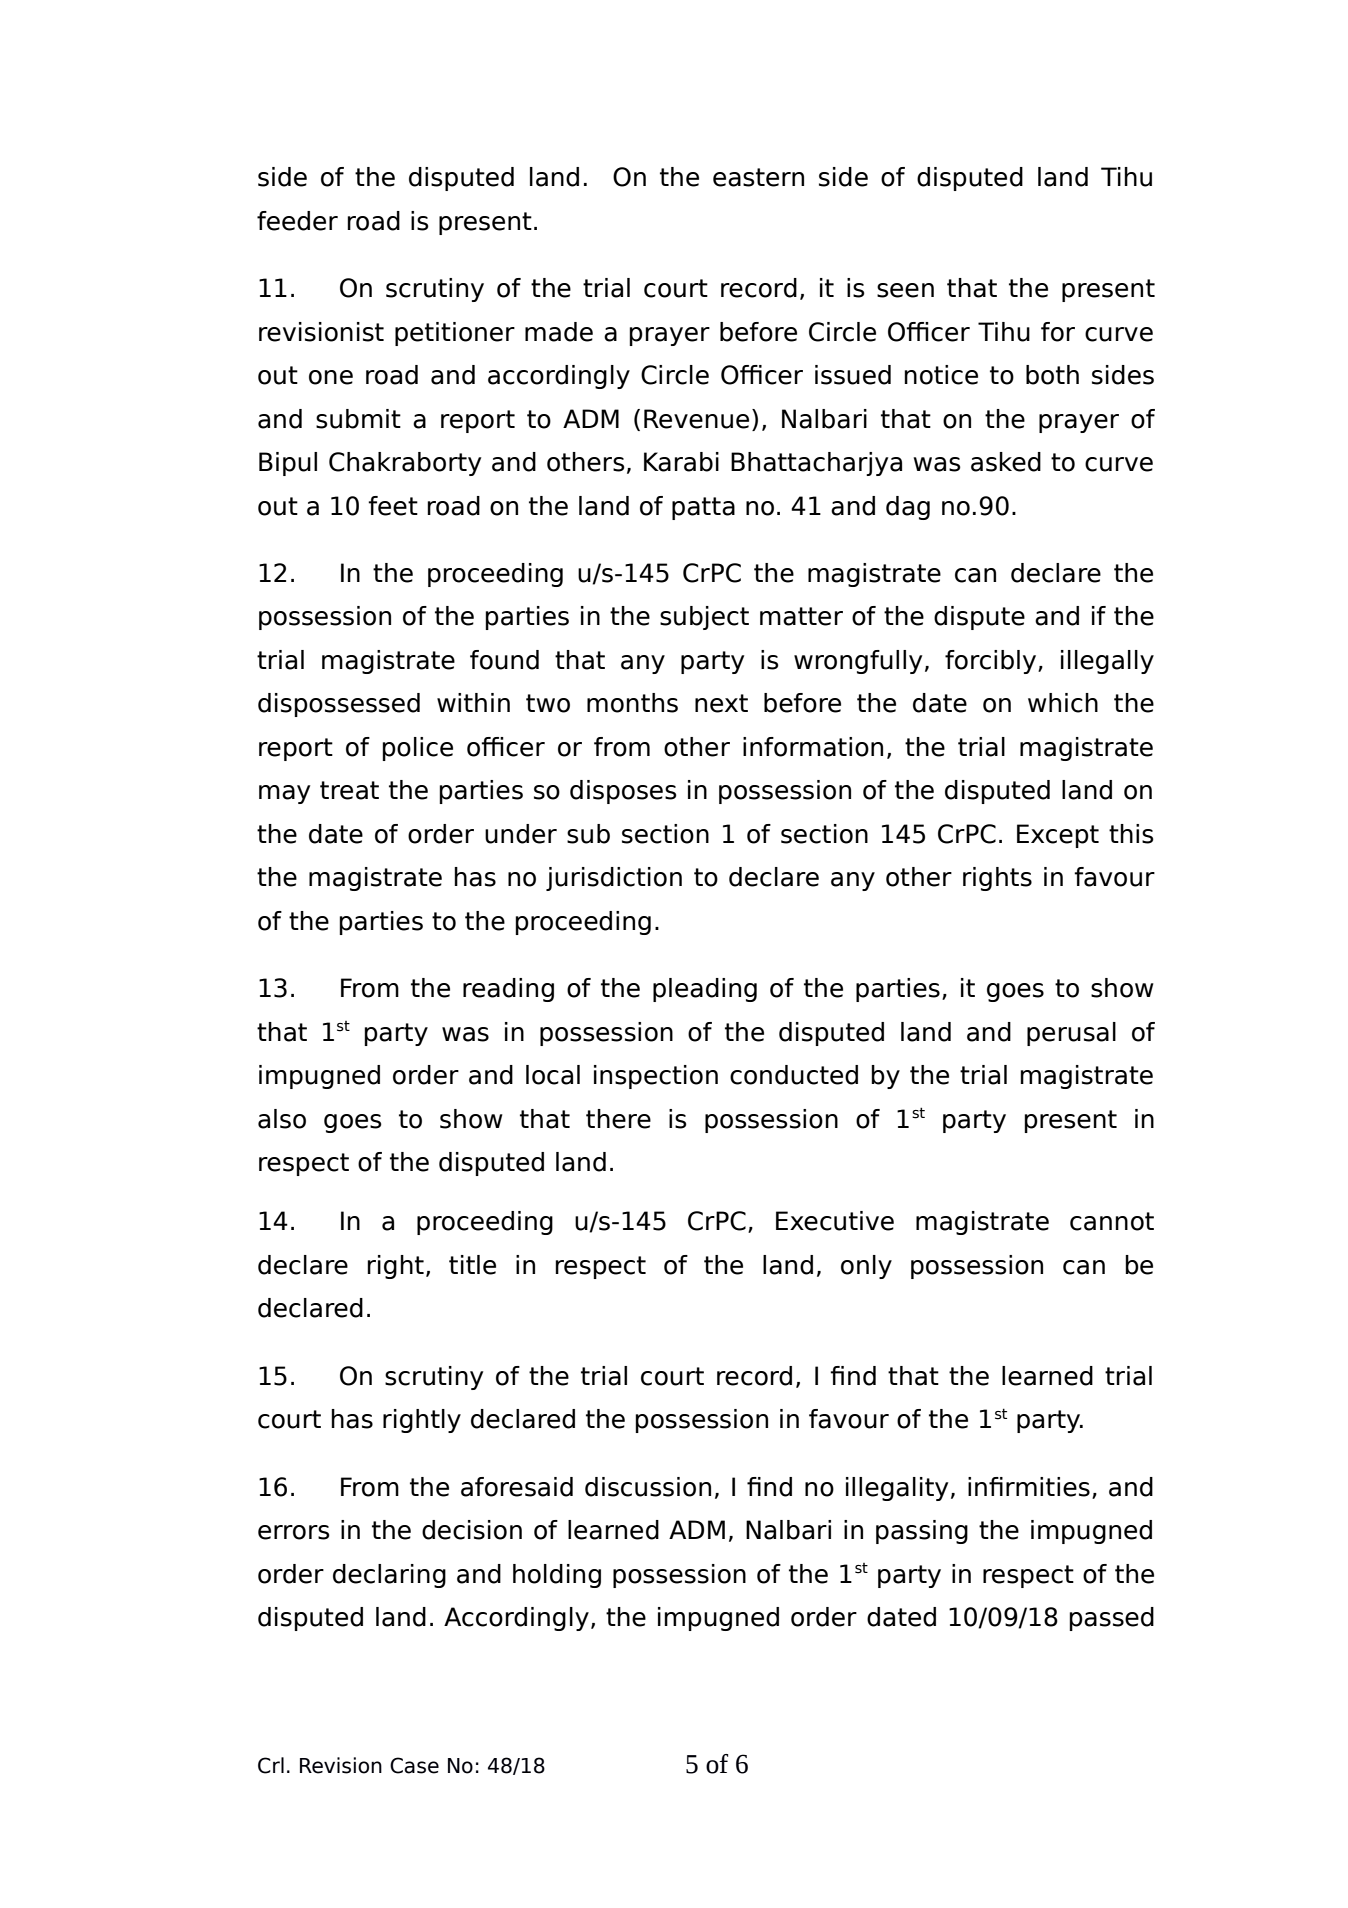  What do you see at coordinates (414, 1765) in the page?
I see `Case` at bounding box center [414, 1765].
